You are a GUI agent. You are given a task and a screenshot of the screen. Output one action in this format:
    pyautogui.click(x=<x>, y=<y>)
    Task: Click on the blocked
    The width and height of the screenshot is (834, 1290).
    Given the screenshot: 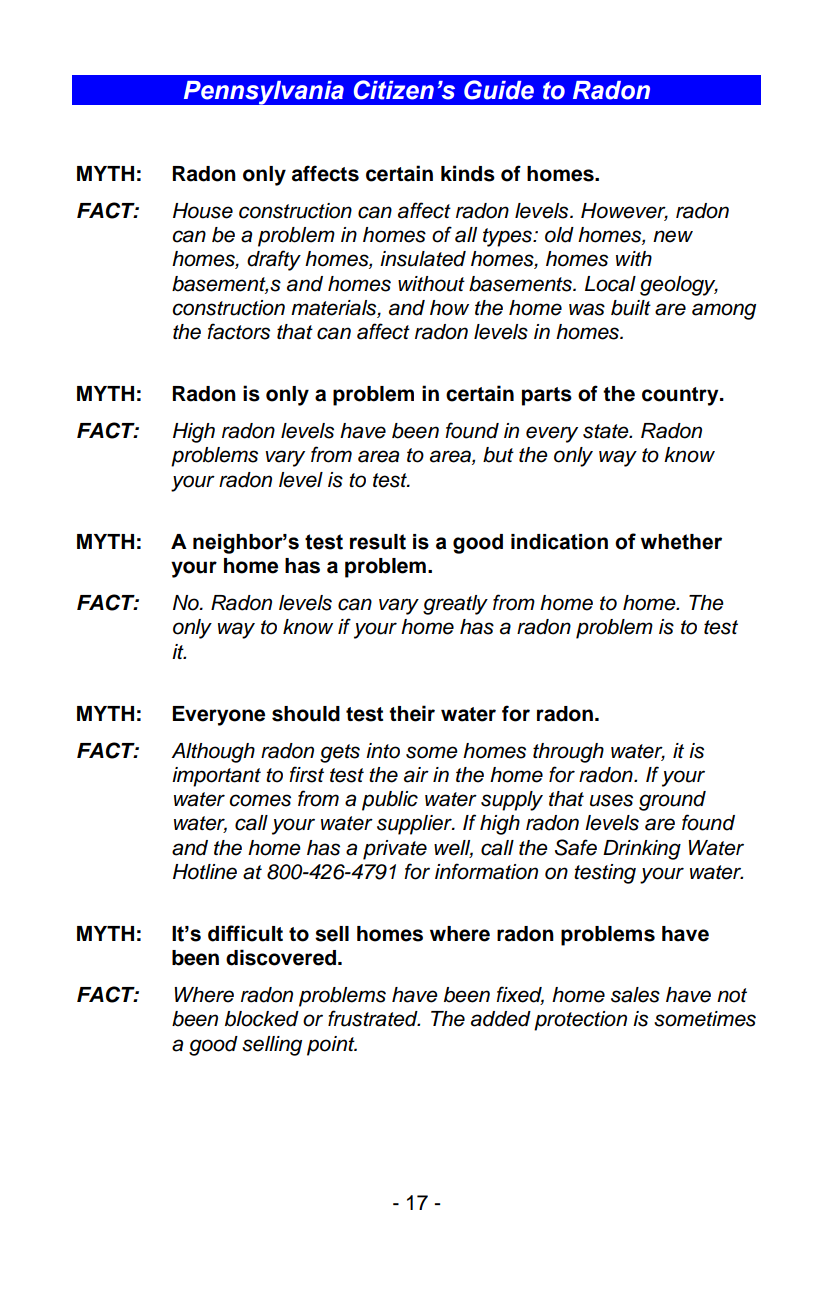 What is the action you would take?
    pyautogui.click(x=262, y=1019)
